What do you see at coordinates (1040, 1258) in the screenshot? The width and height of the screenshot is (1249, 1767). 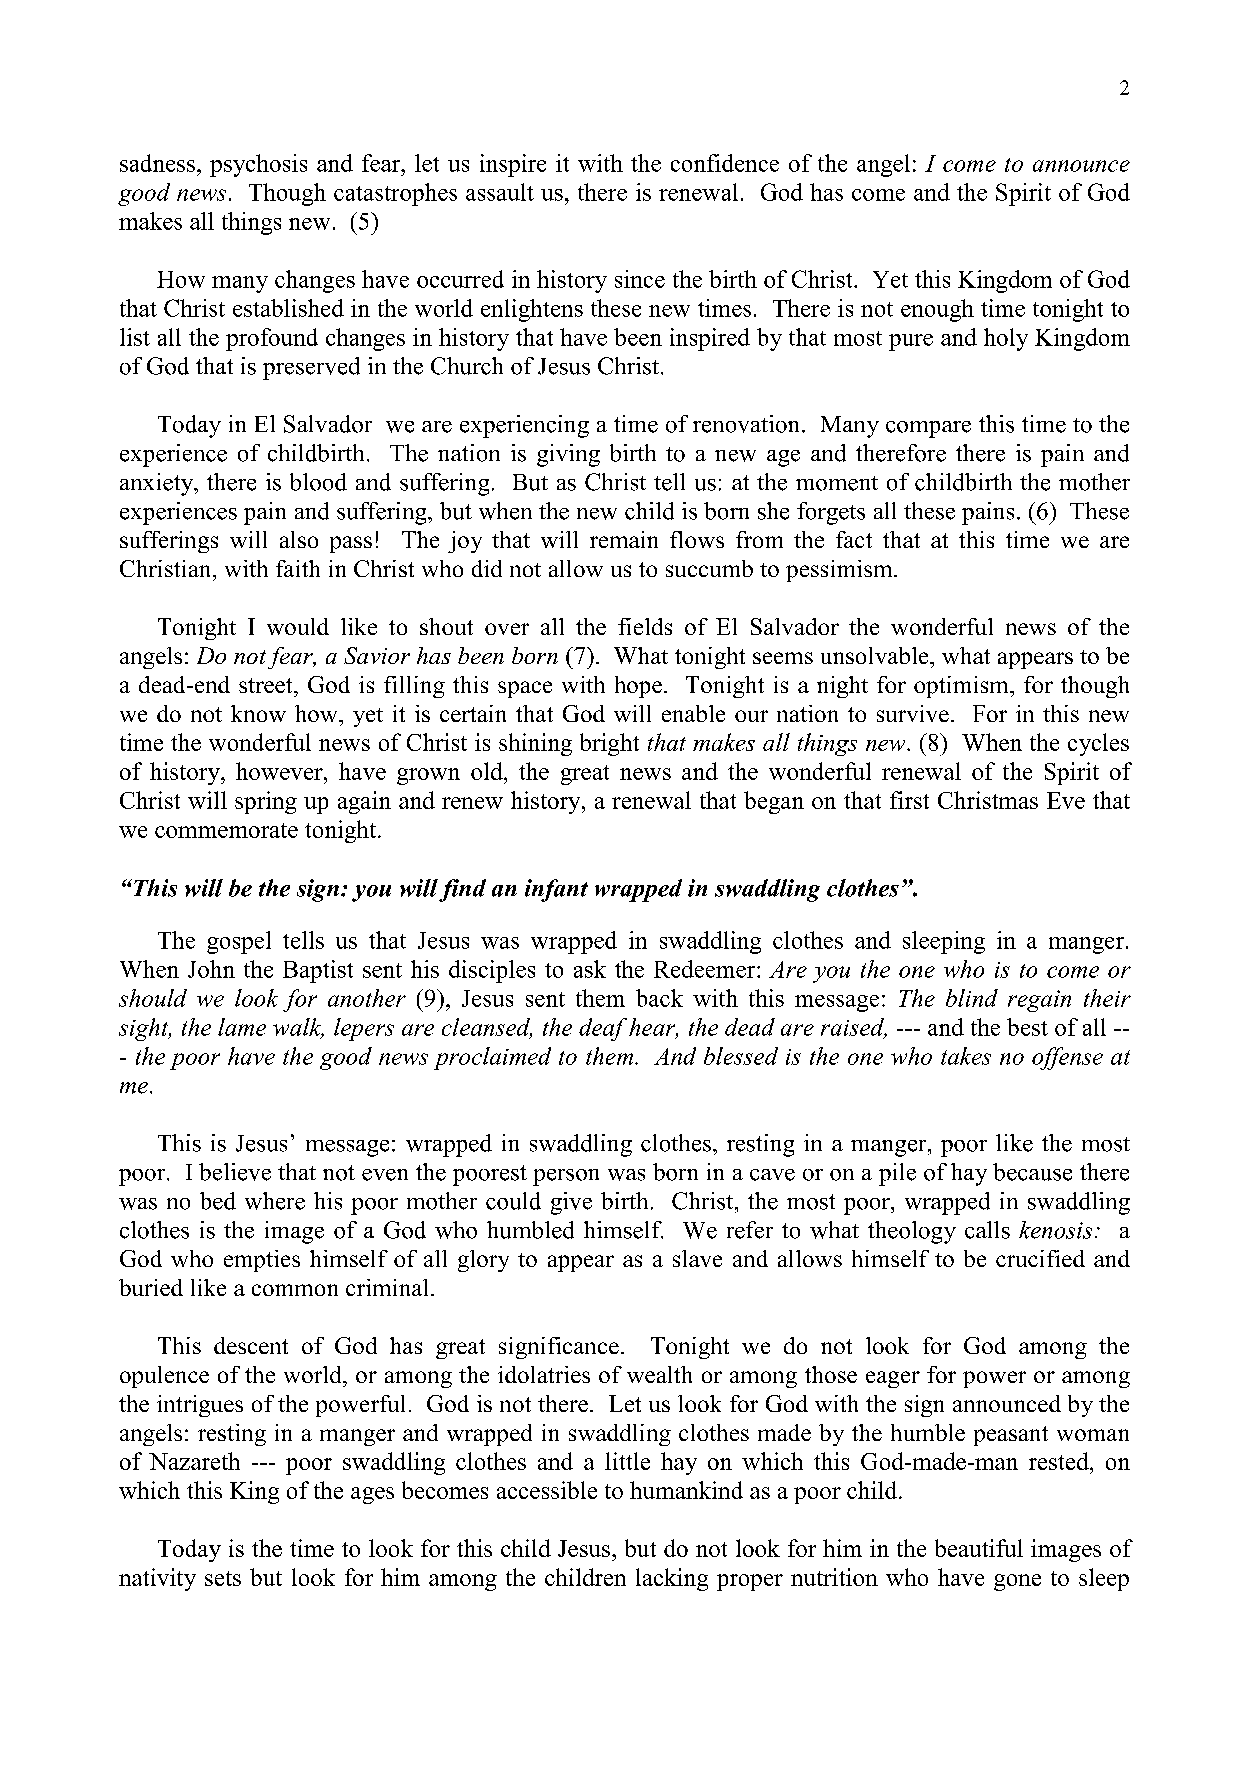 I see `crucified` at bounding box center [1040, 1258].
